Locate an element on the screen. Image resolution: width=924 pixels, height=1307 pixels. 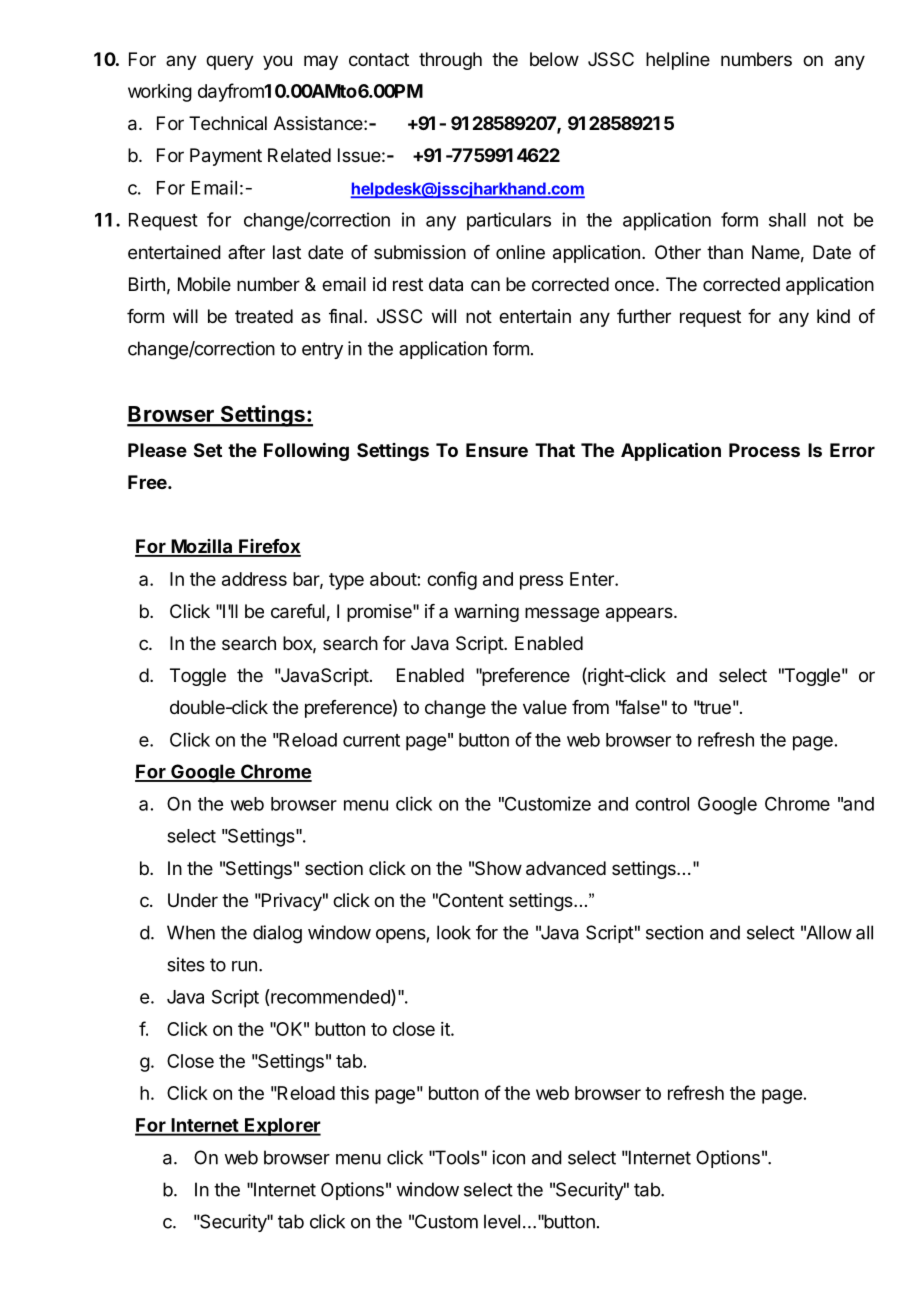
warning is located at coordinates (486, 613).
